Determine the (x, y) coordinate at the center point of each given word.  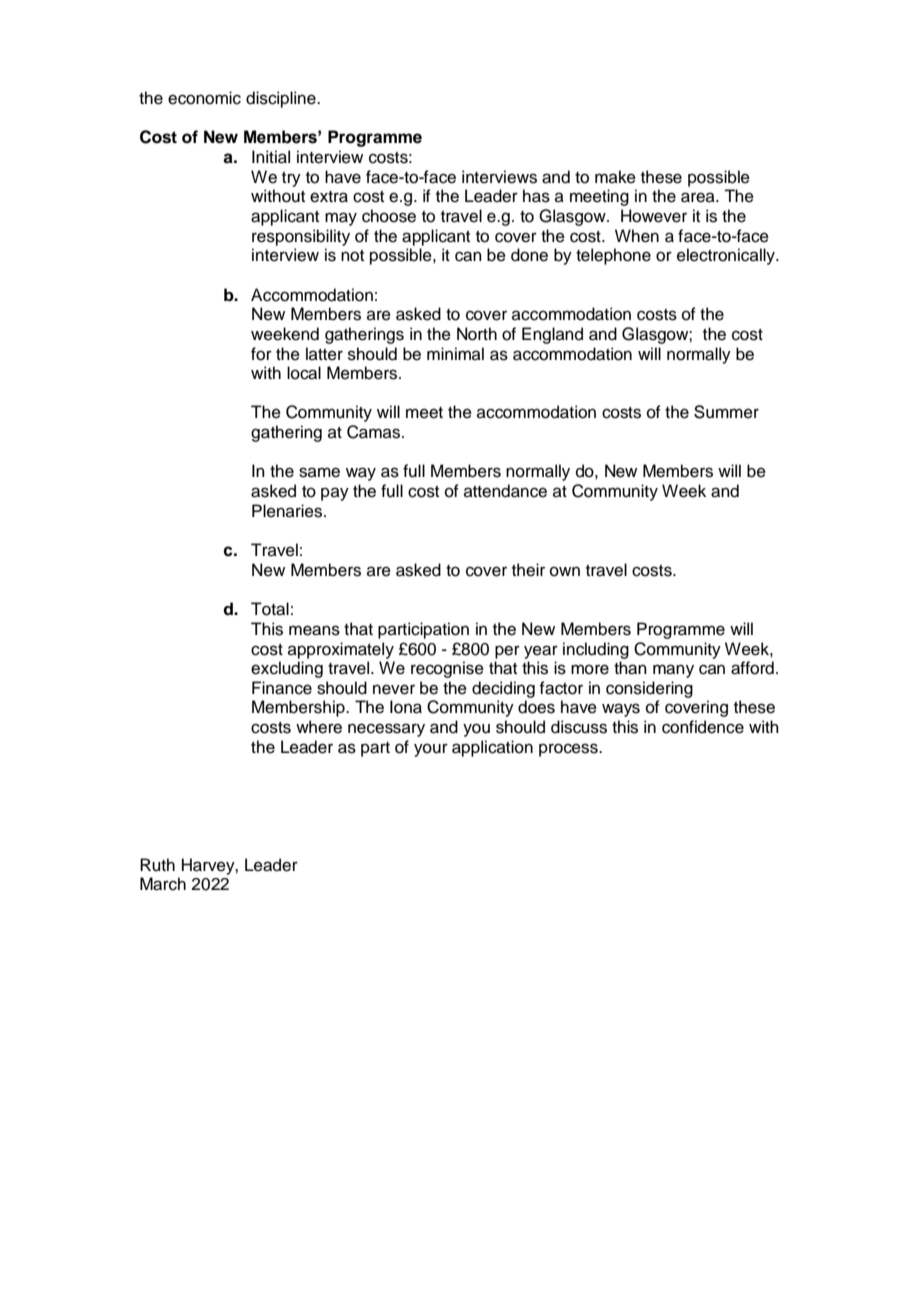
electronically (727, 256)
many (673, 671)
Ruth (157, 865)
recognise (447, 669)
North (477, 334)
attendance (505, 491)
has (536, 196)
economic (204, 98)
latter (324, 354)
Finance (282, 688)
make (615, 177)
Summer (726, 412)
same (319, 472)
